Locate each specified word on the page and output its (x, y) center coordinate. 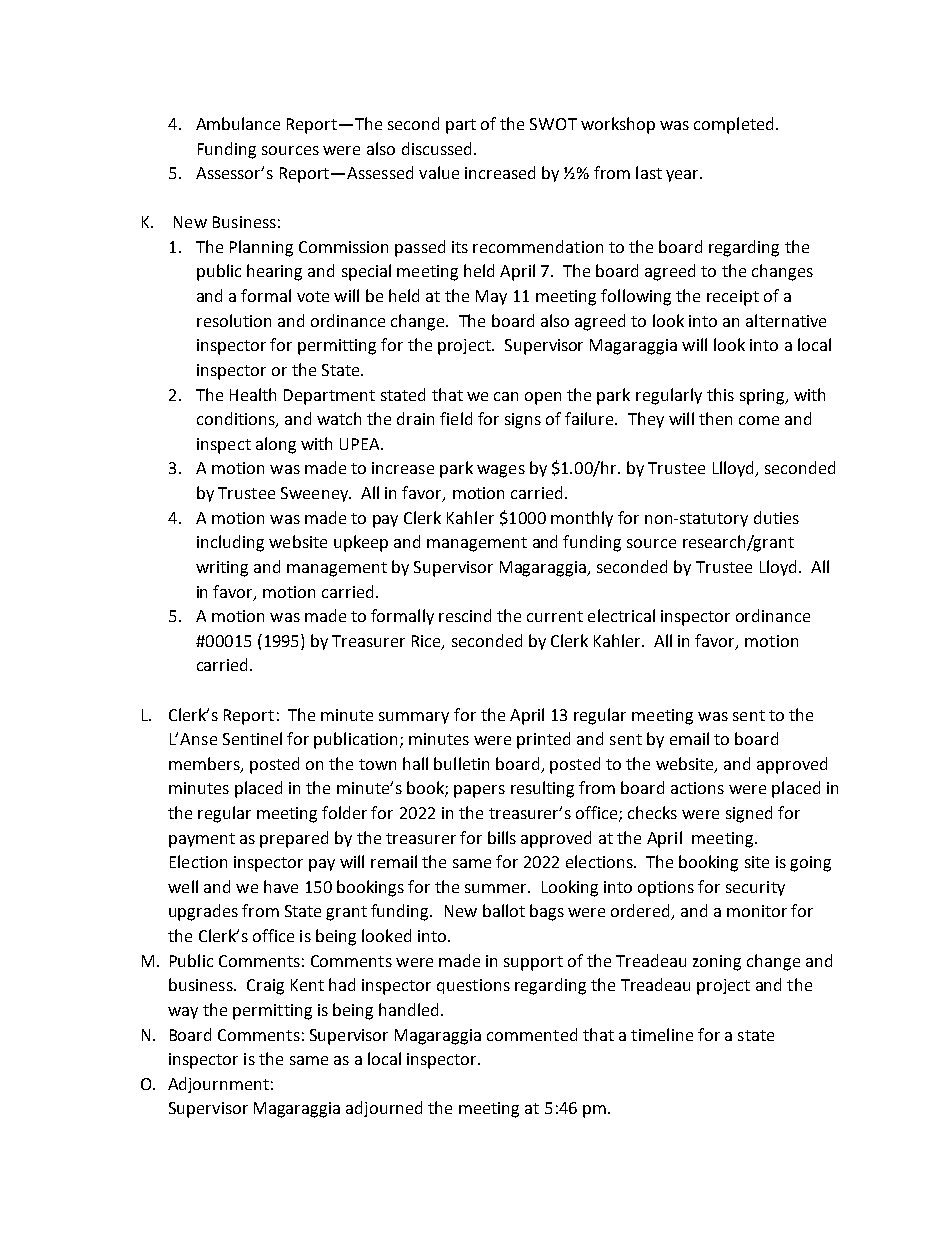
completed (733, 125)
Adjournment (218, 1085)
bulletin (461, 763)
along (276, 445)
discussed (436, 148)
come (759, 420)
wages (501, 471)
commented (532, 1034)
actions (697, 788)
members (205, 764)
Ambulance (238, 123)
